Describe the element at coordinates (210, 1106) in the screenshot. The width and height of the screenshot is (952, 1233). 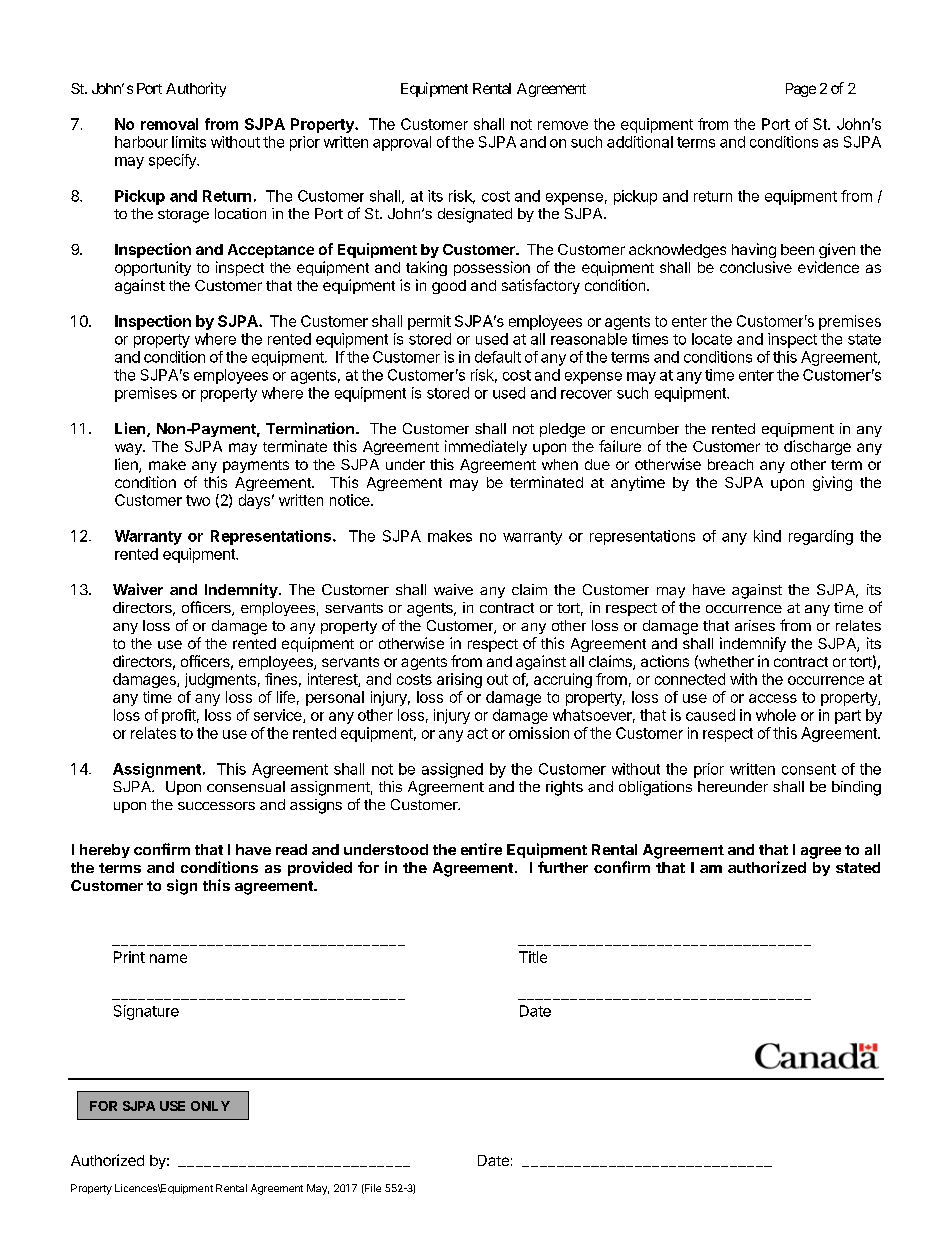
I see `ONLY` at that location.
